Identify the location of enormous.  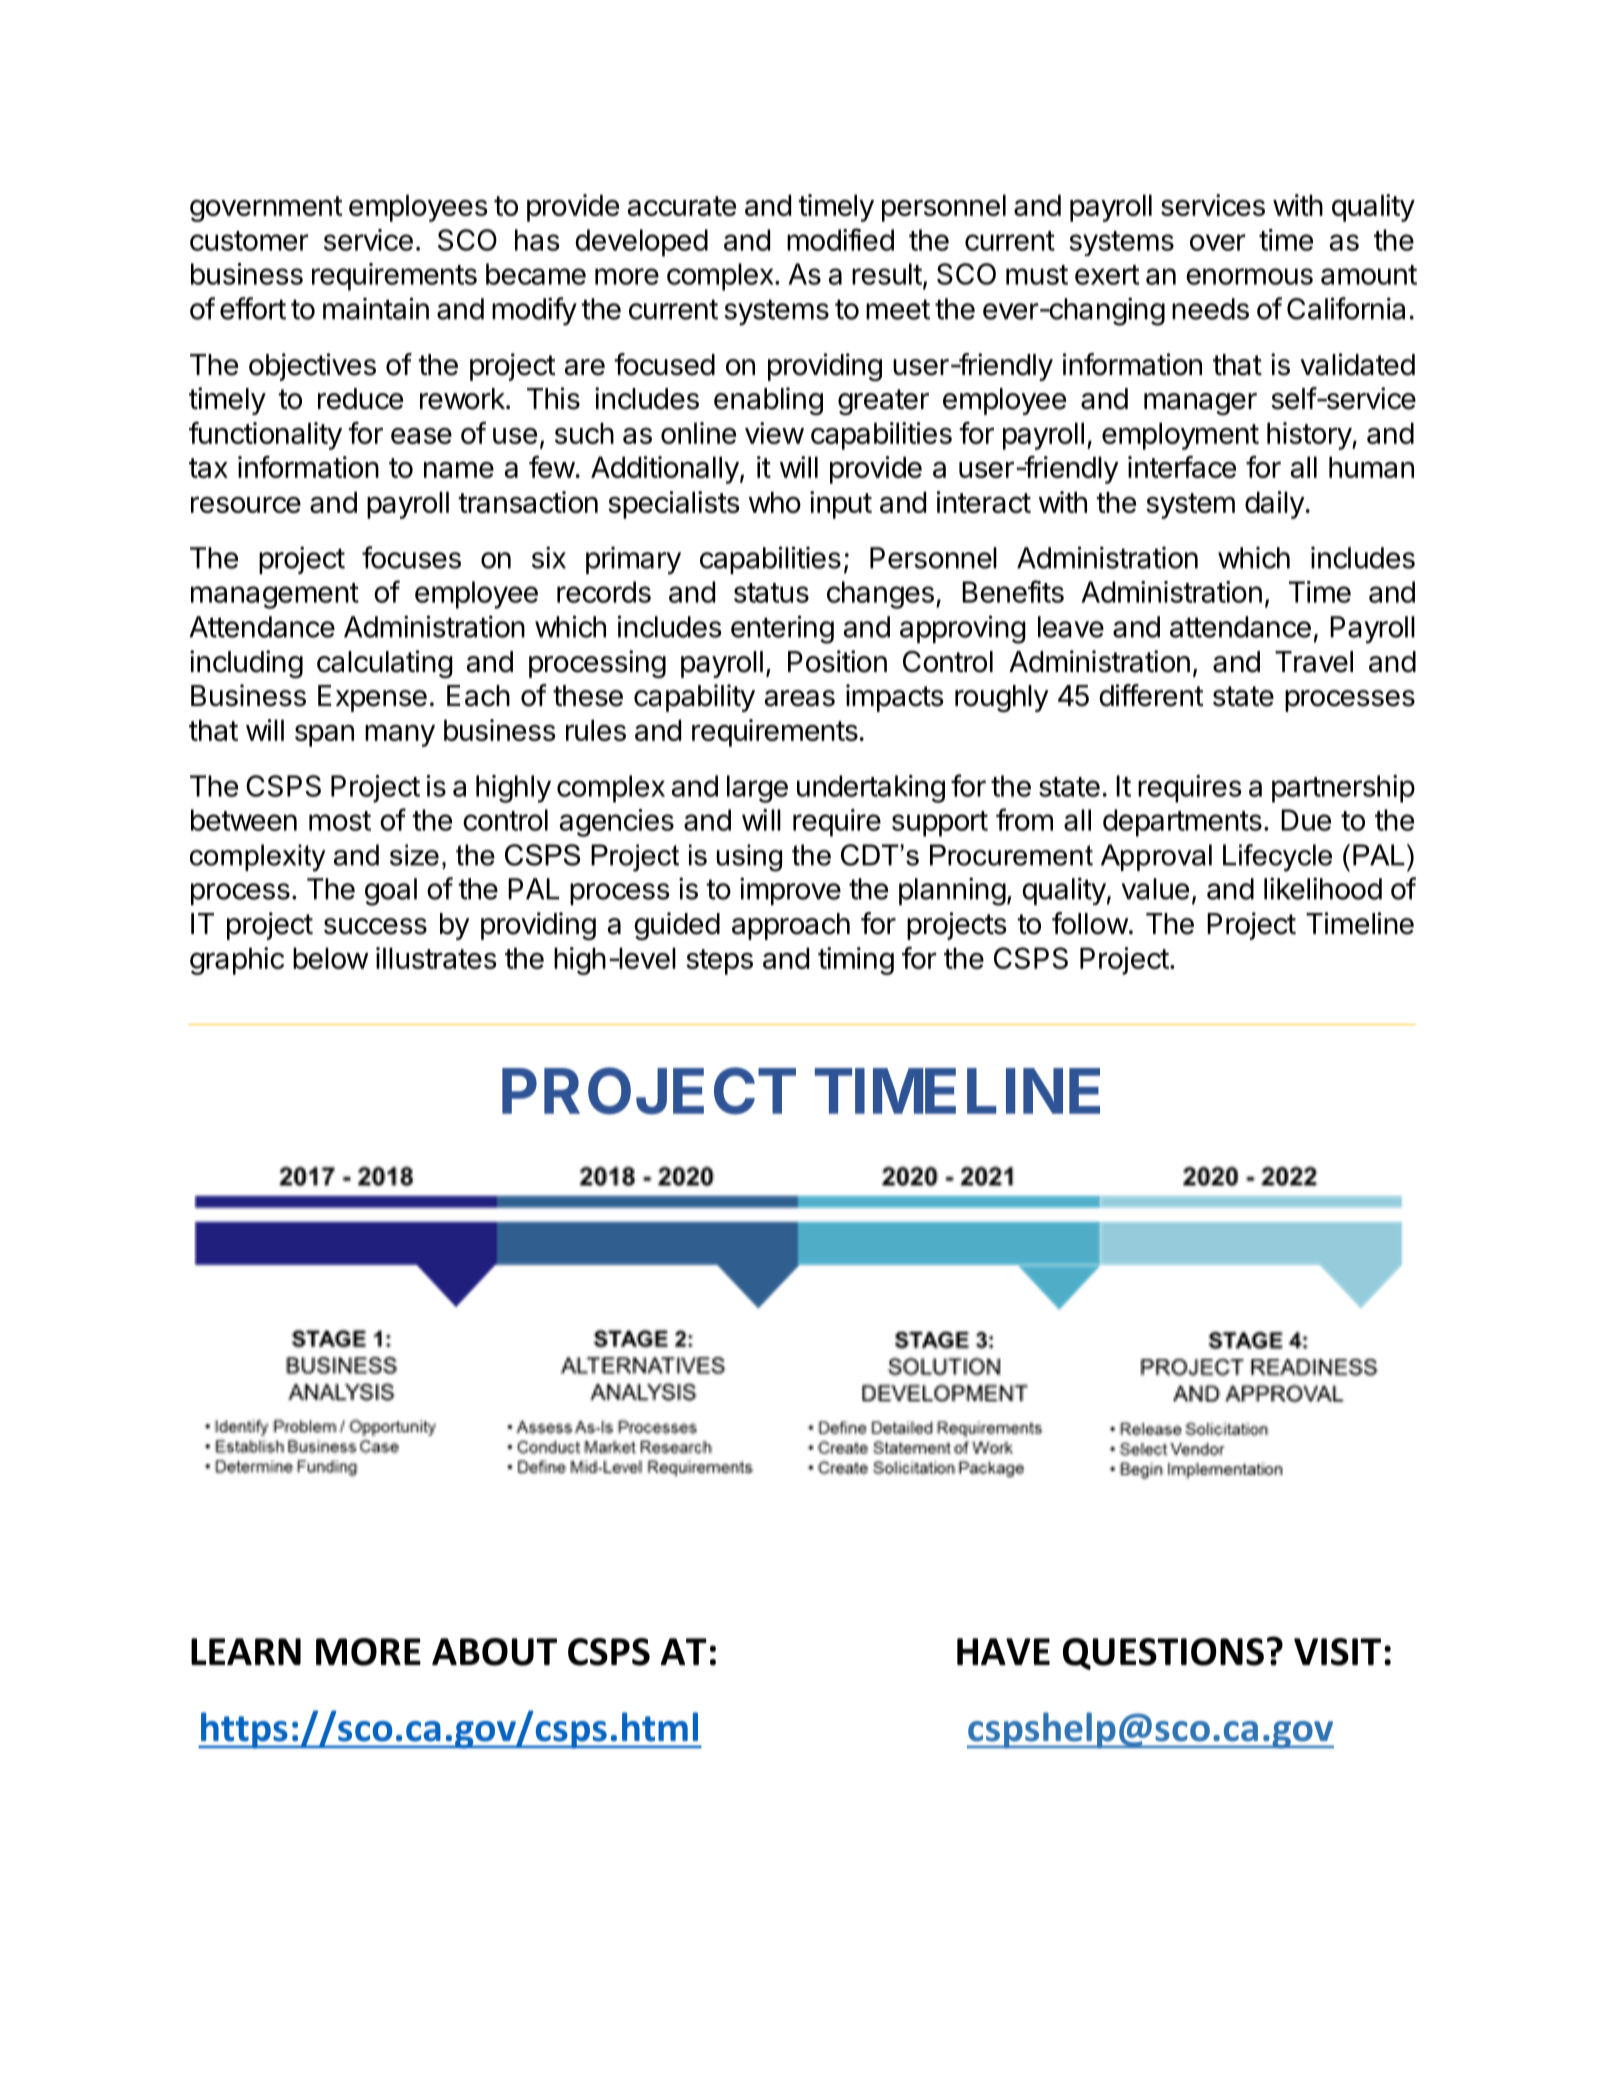
(1249, 276).
